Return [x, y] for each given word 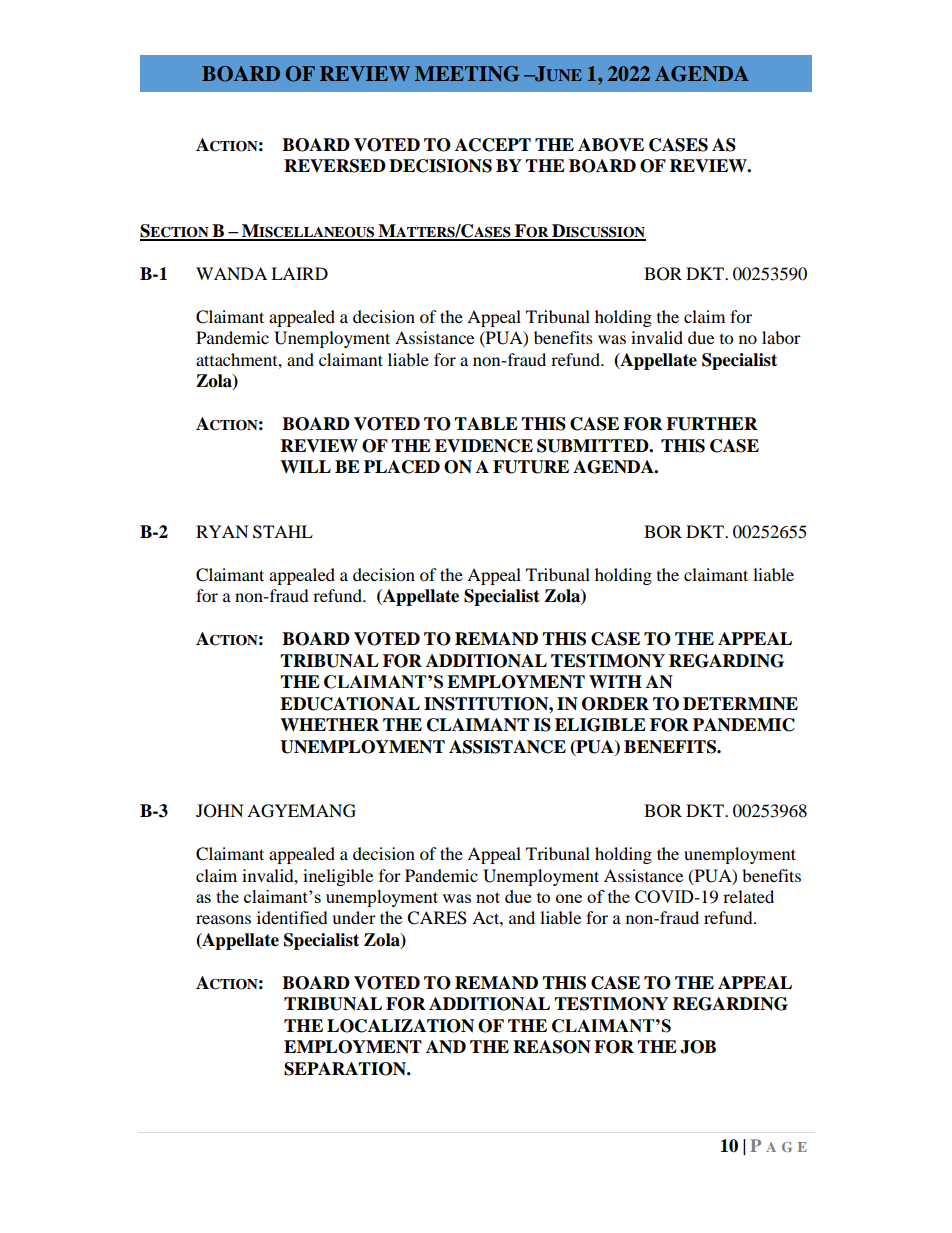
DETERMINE [740, 704]
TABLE [486, 423]
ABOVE [611, 145]
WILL [305, 466]
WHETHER [329, 724]
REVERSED [335, 166]
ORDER [615, 704]
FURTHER [712, 424]
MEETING [467, 74]
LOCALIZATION [400, 1026]
